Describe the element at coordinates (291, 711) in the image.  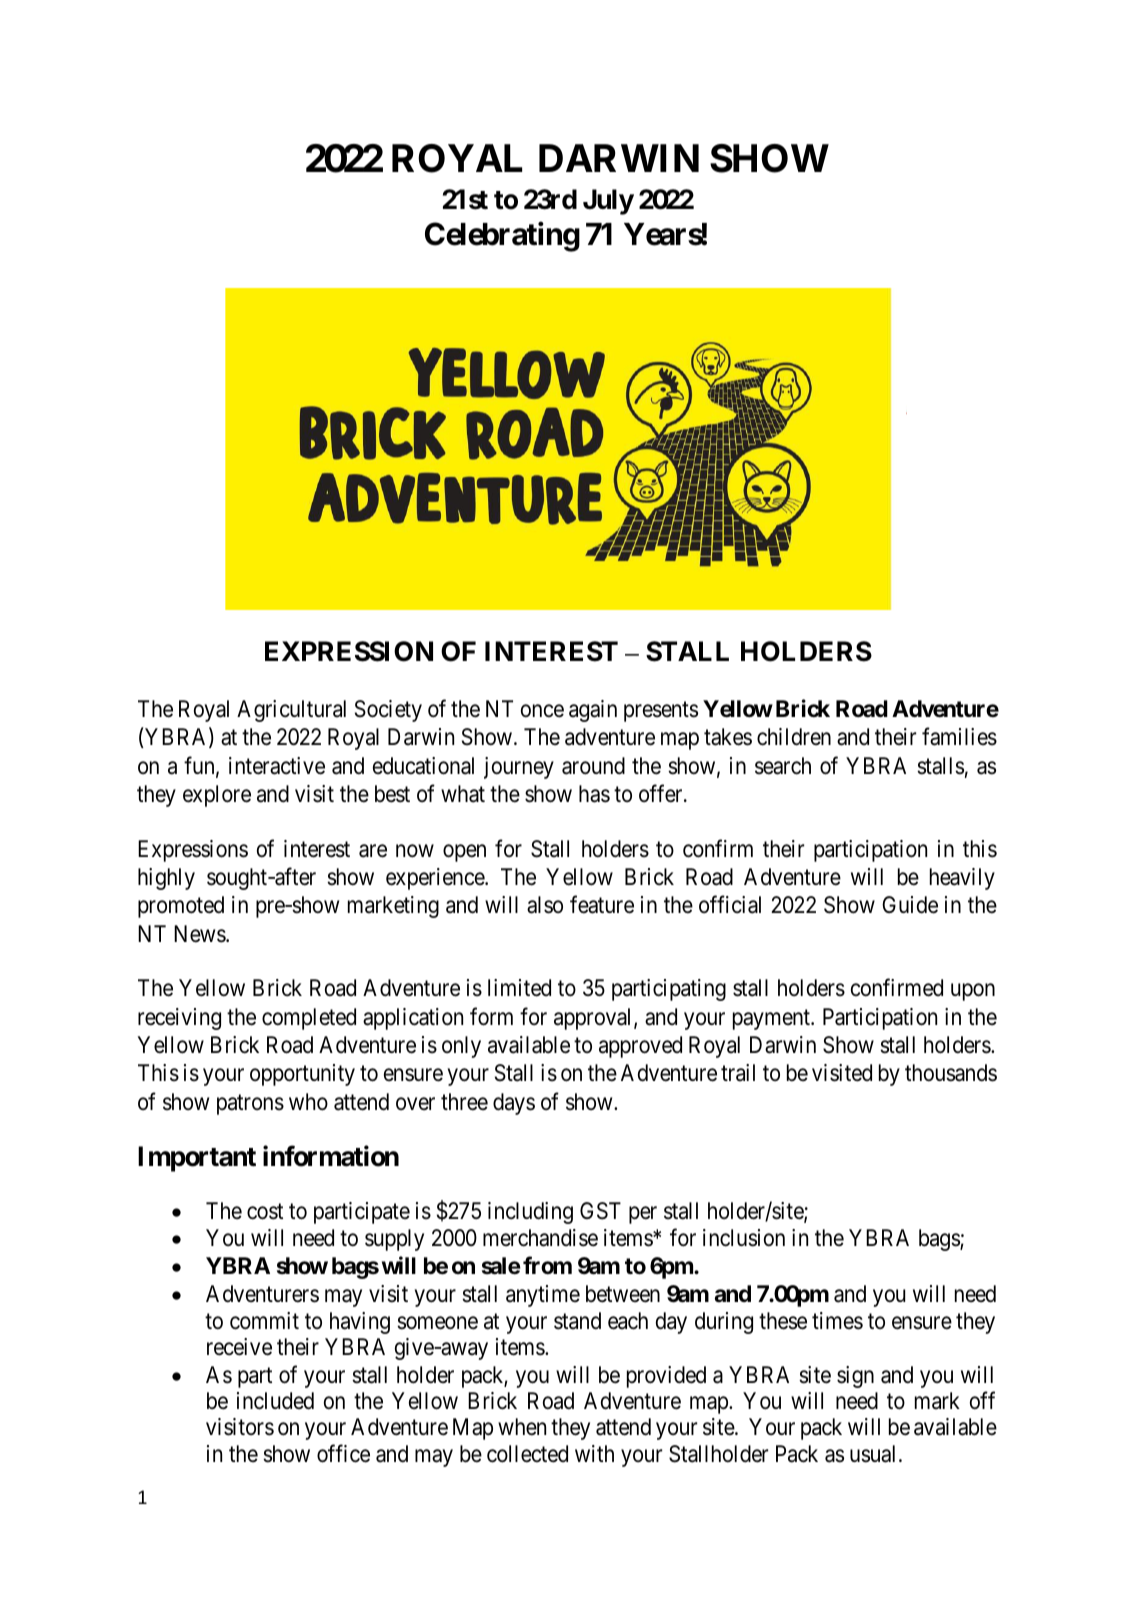
I see `Agricultural` at that location.
